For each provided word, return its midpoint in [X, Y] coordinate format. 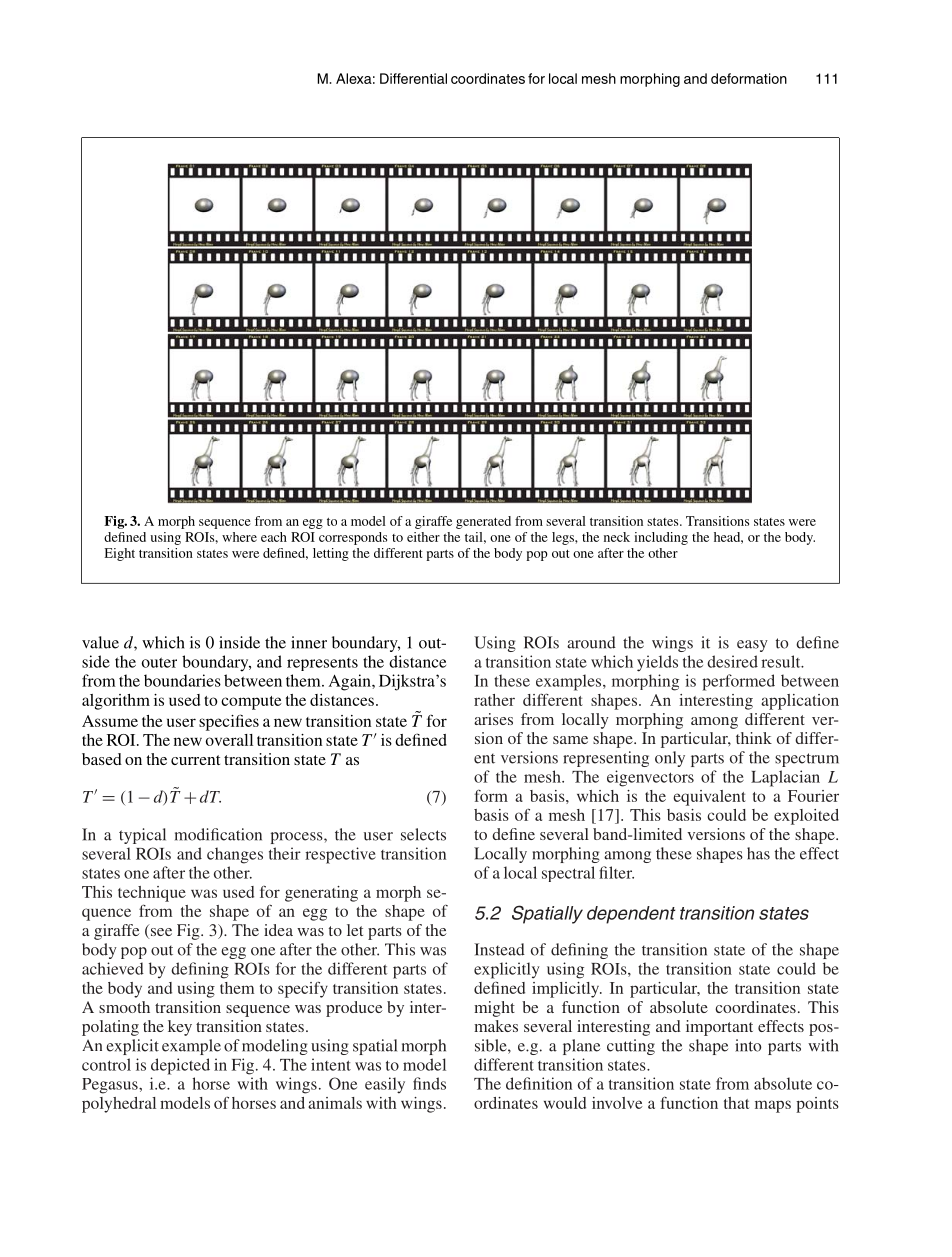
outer [159, 662]
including [661, 538]
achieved [113, 968]
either [423, 537]
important [719, 1028]
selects [423, 834]
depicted [180, 1066]
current [195, 760]
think [754, 738]
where [239, 537]
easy [752, 646]
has [758, 853]
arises [493, 719]
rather [494, 700]
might [494, 1009]
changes [235, 855]
